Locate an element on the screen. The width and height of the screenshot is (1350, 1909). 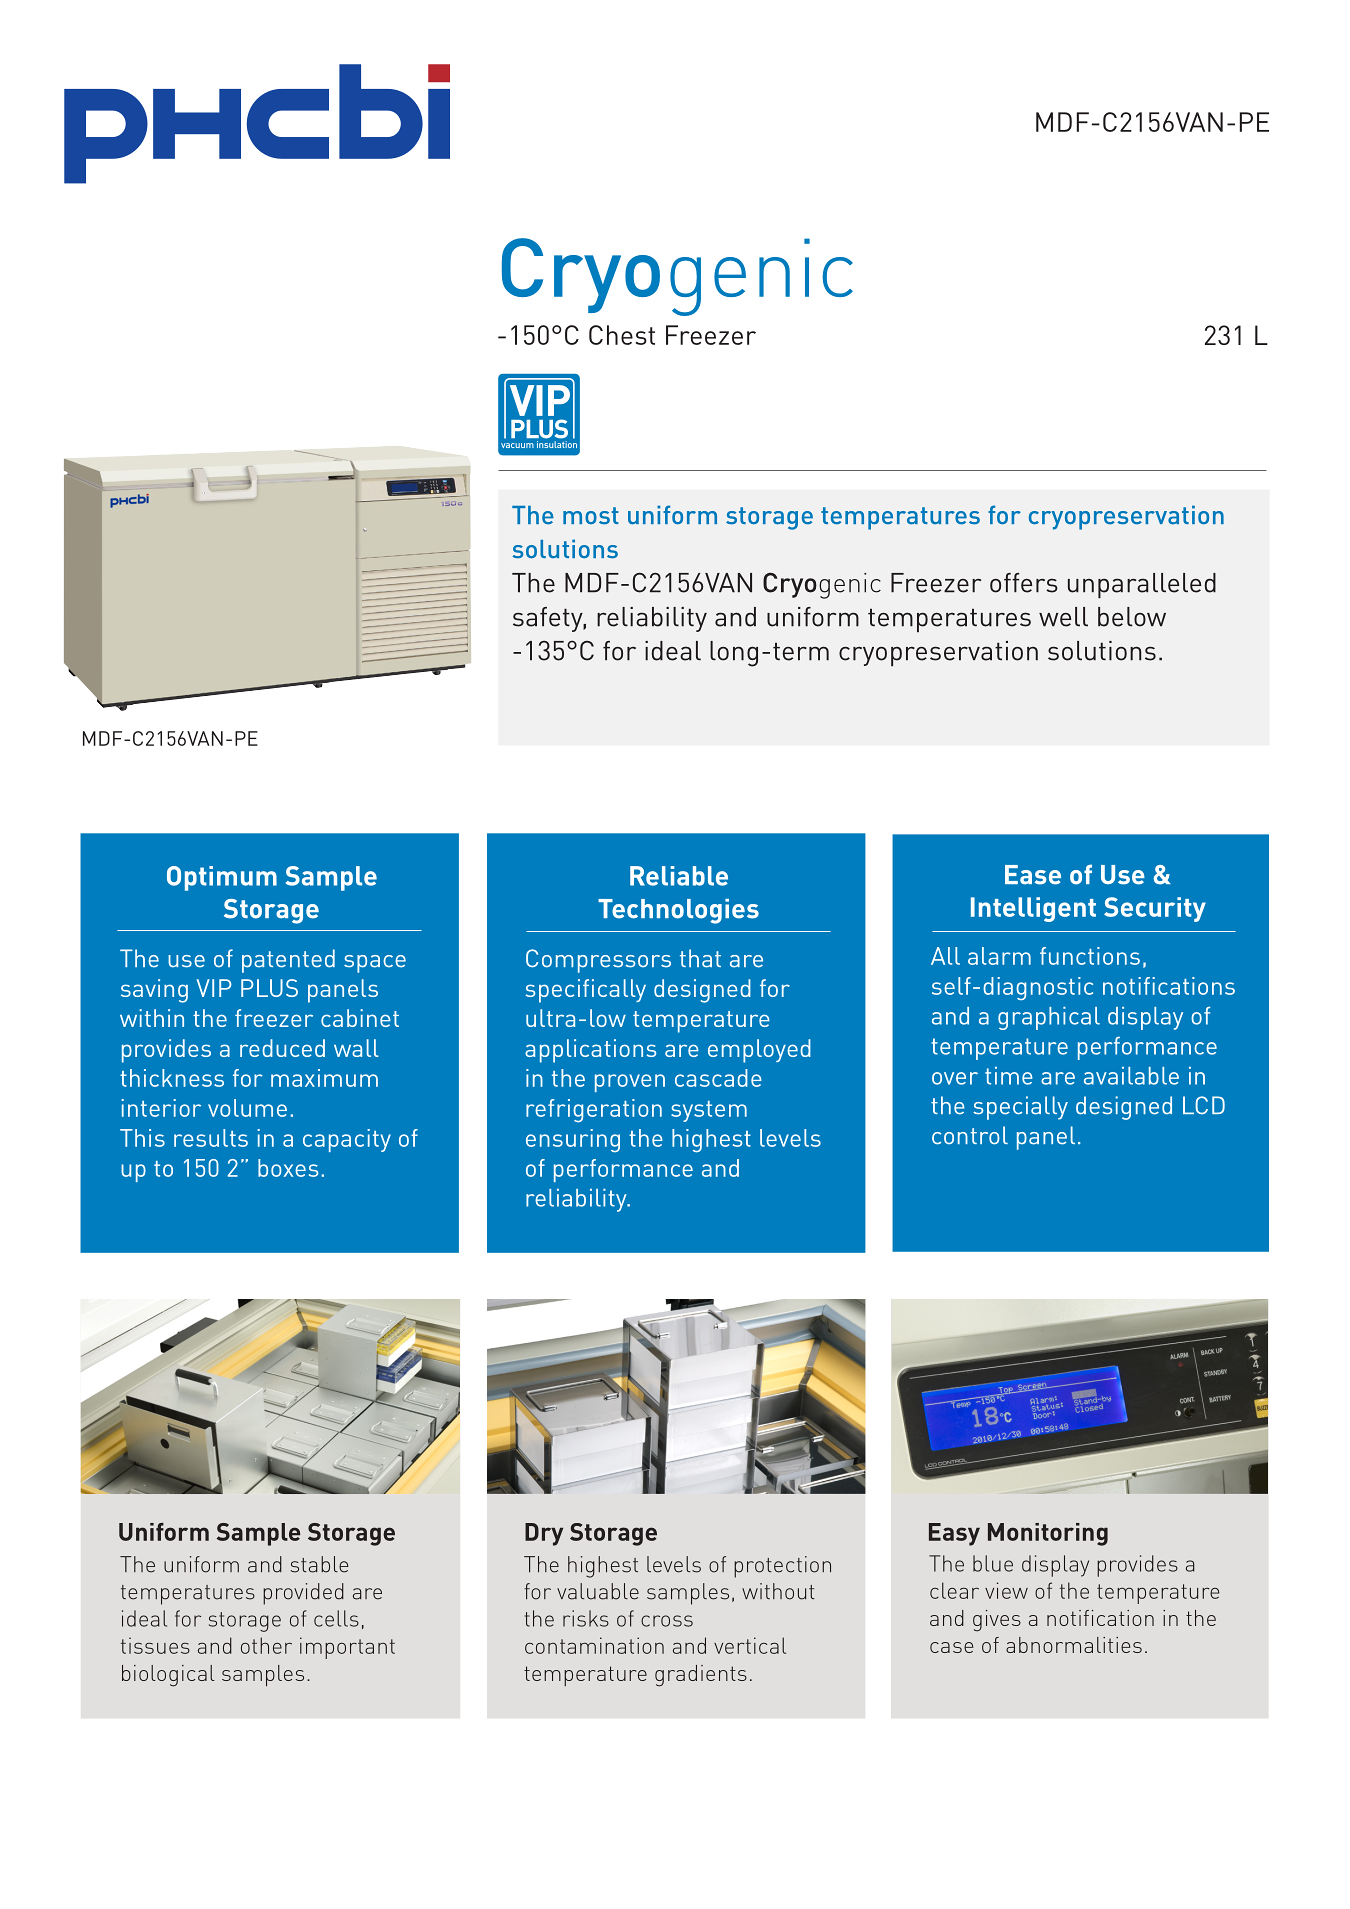
Chest is located at coordinates (622, 335).
